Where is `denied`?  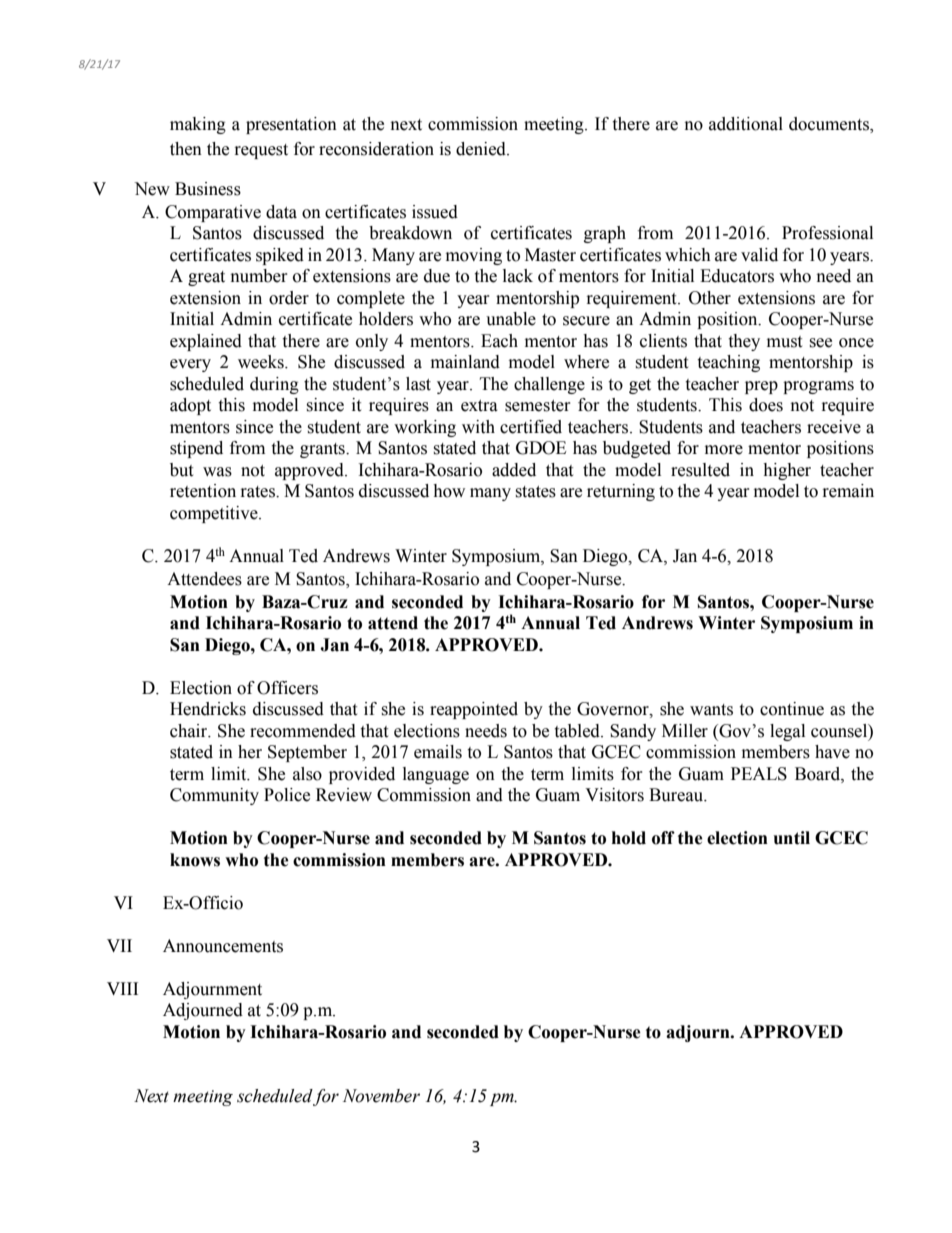
denied is located at coordinates (482, 149).
